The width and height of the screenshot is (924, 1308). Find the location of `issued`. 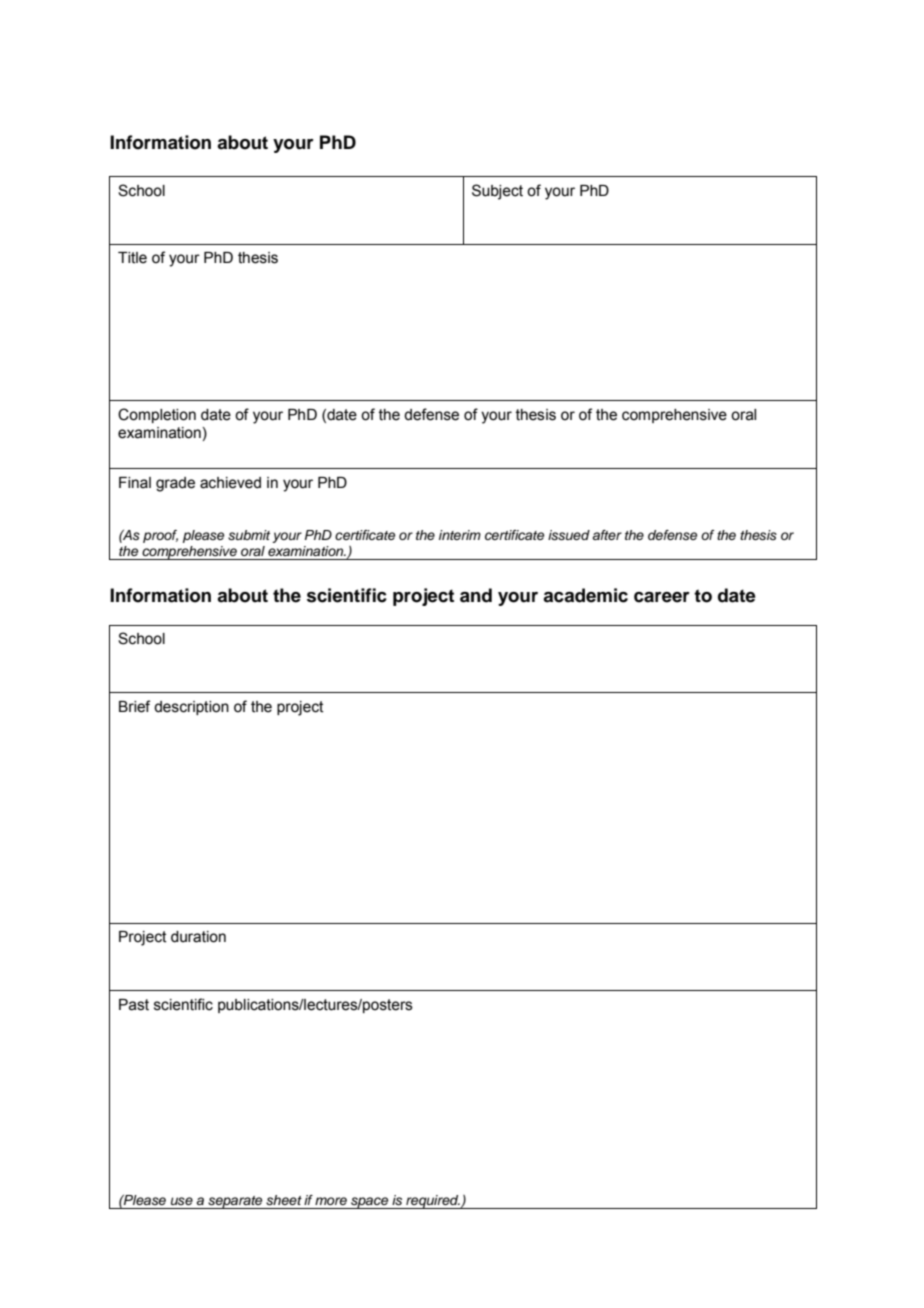

issued is located at coordinates (569, 535).
